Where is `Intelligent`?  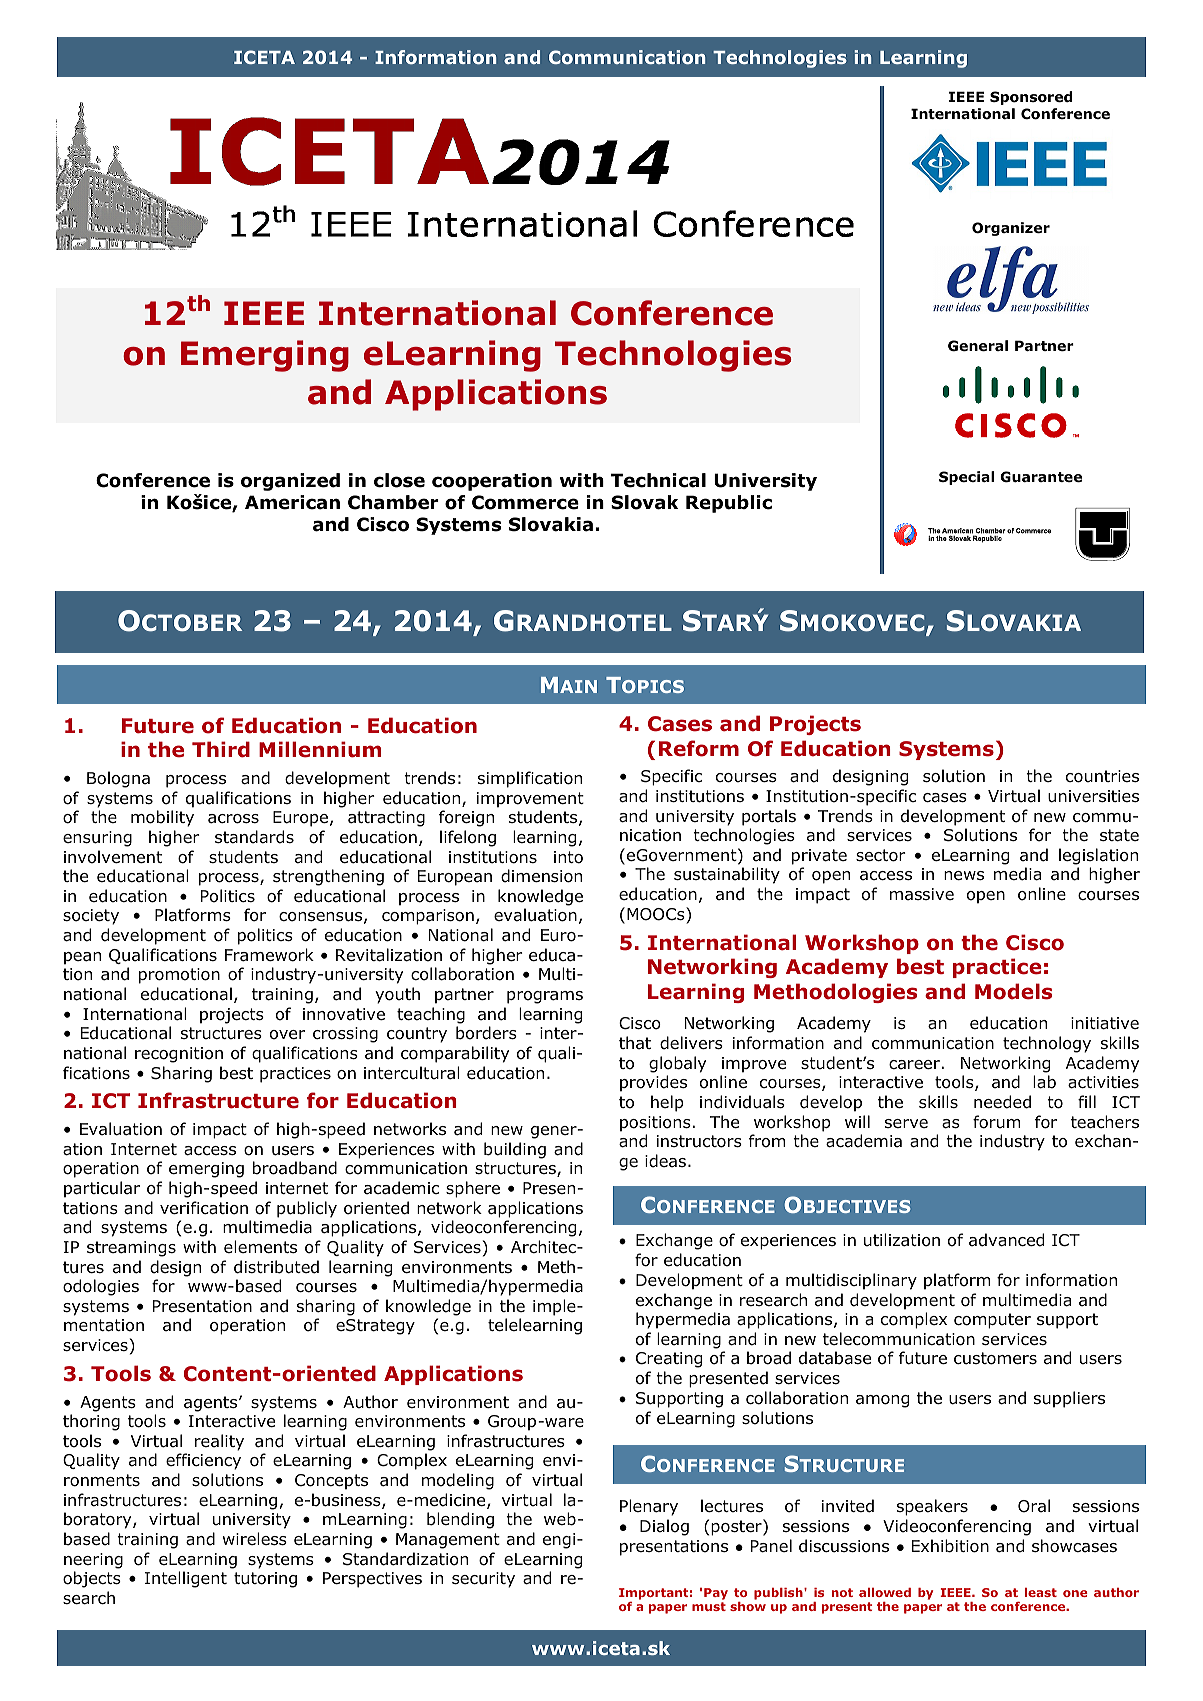
Intelligent is located at coordinates (186, 1579).
